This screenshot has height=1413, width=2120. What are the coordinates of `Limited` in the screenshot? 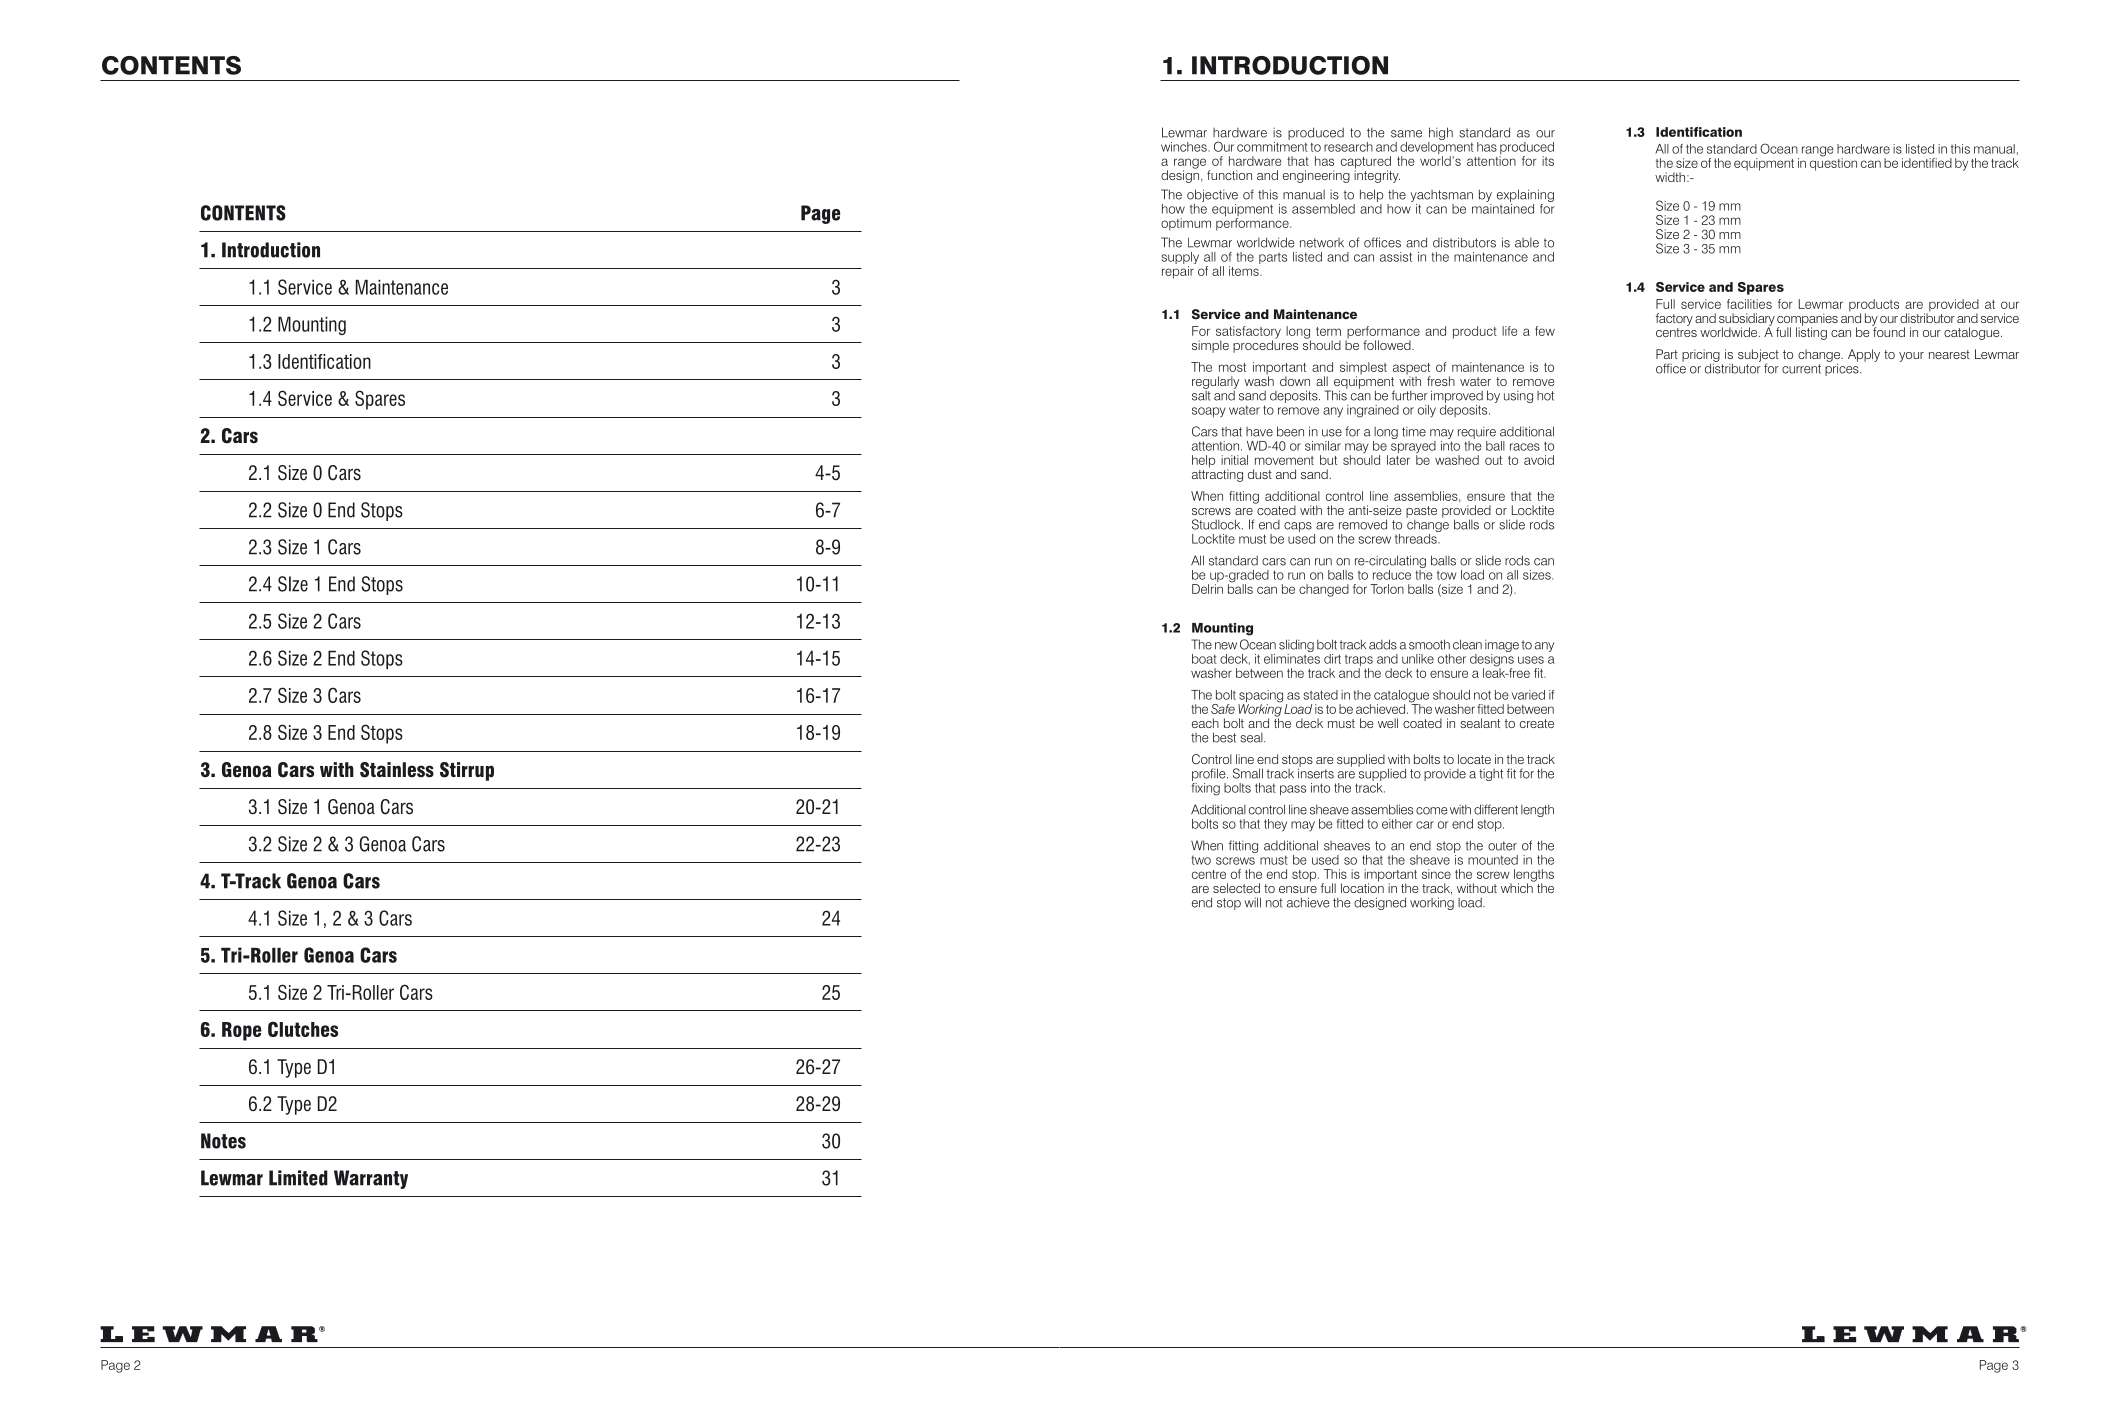 It's located at (298, 1178).
